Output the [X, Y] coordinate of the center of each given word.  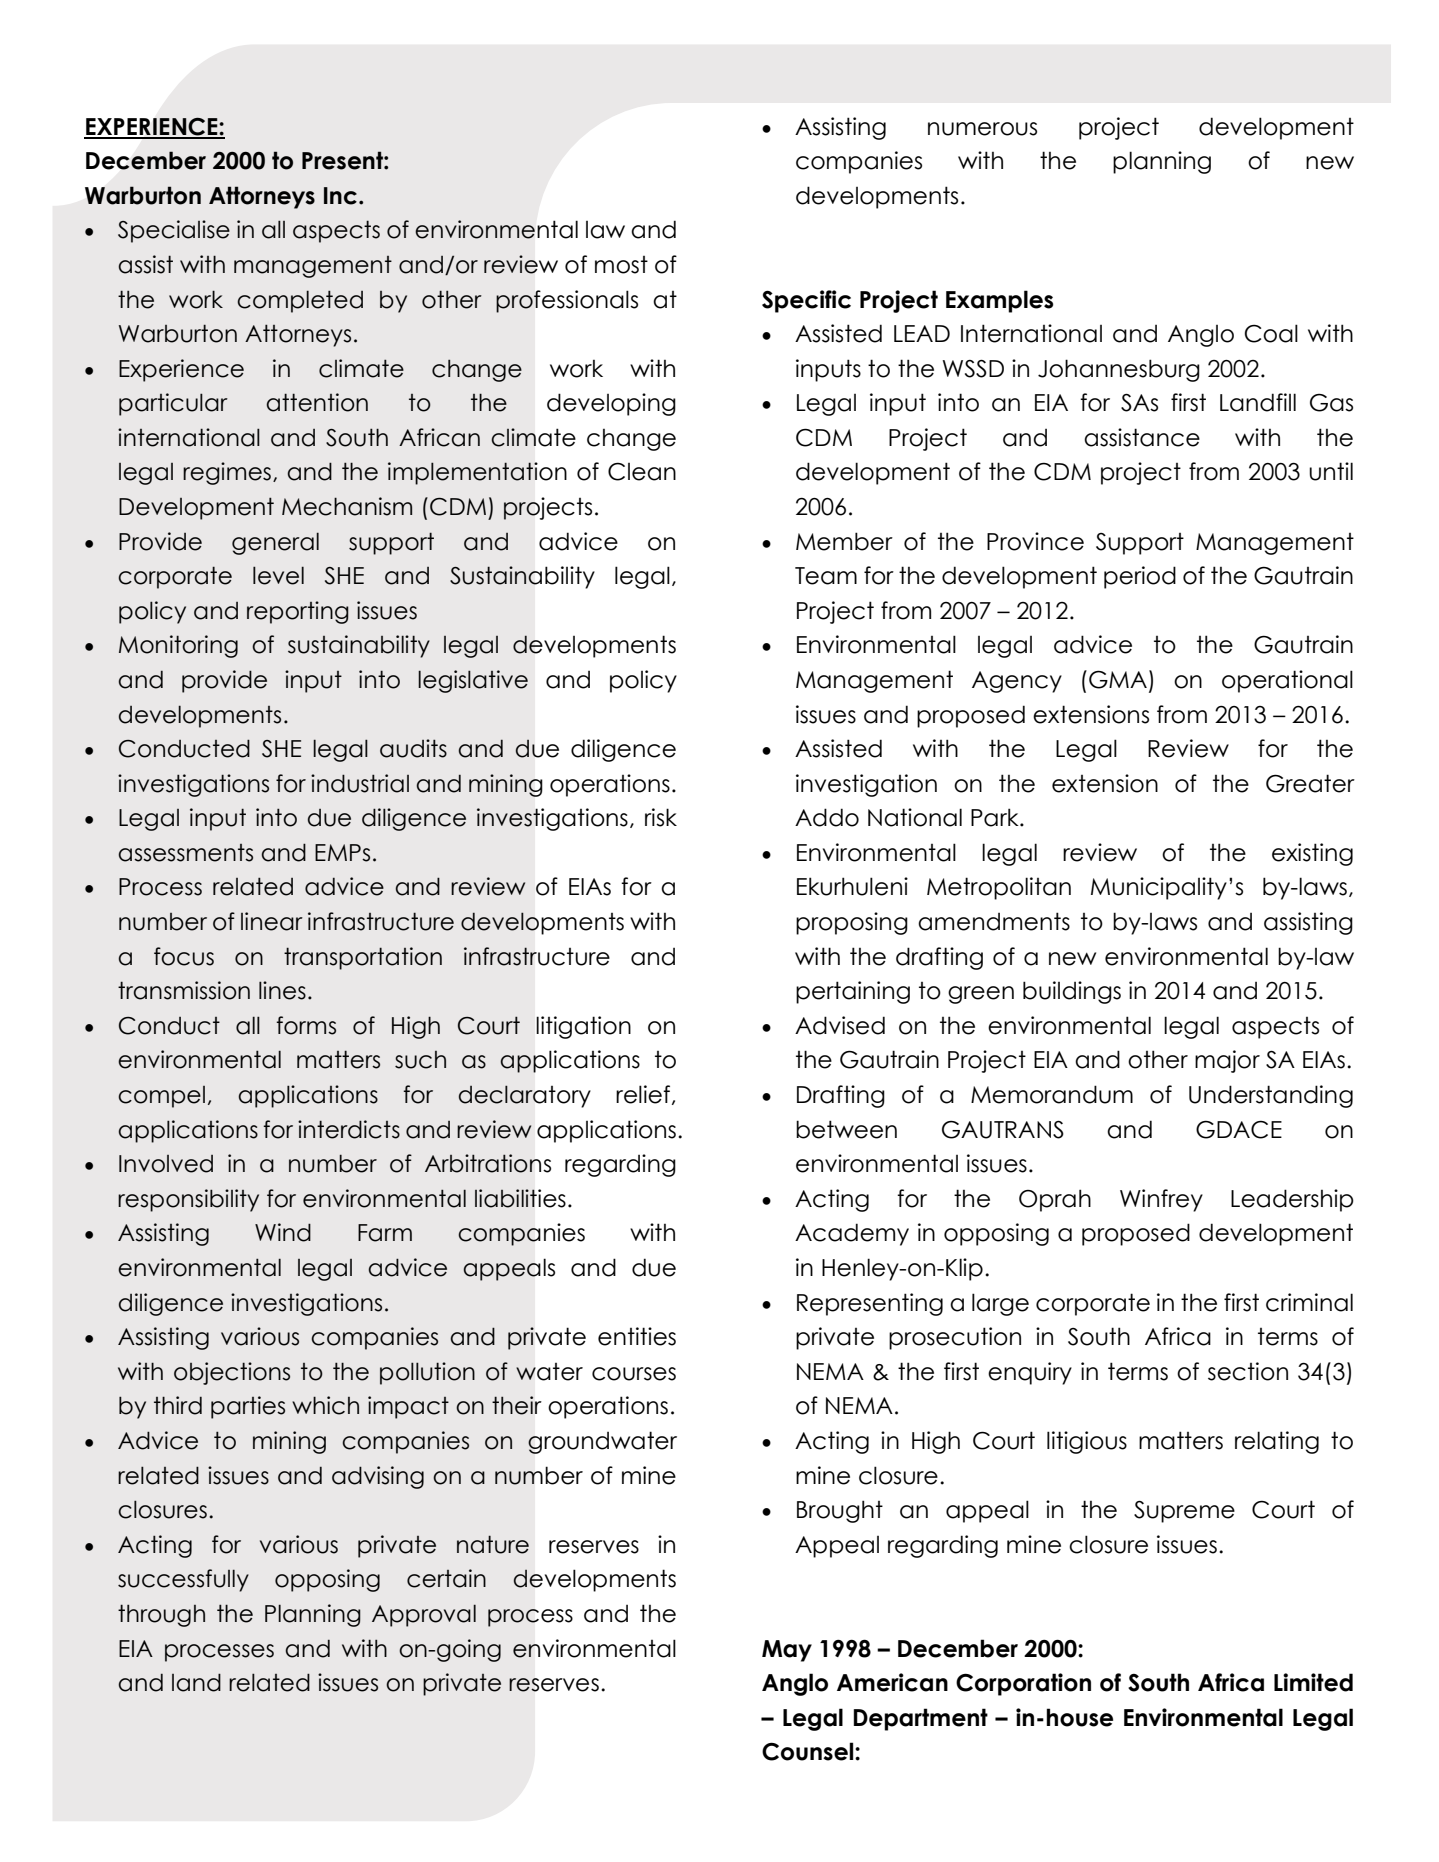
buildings [1072, 992]
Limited [1313, 1682]
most [621, 265]
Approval [424, 1615]
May [787, 1651]
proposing [852, 923]
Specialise [174, 231]
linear [272, 921]
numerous [982, 129]
